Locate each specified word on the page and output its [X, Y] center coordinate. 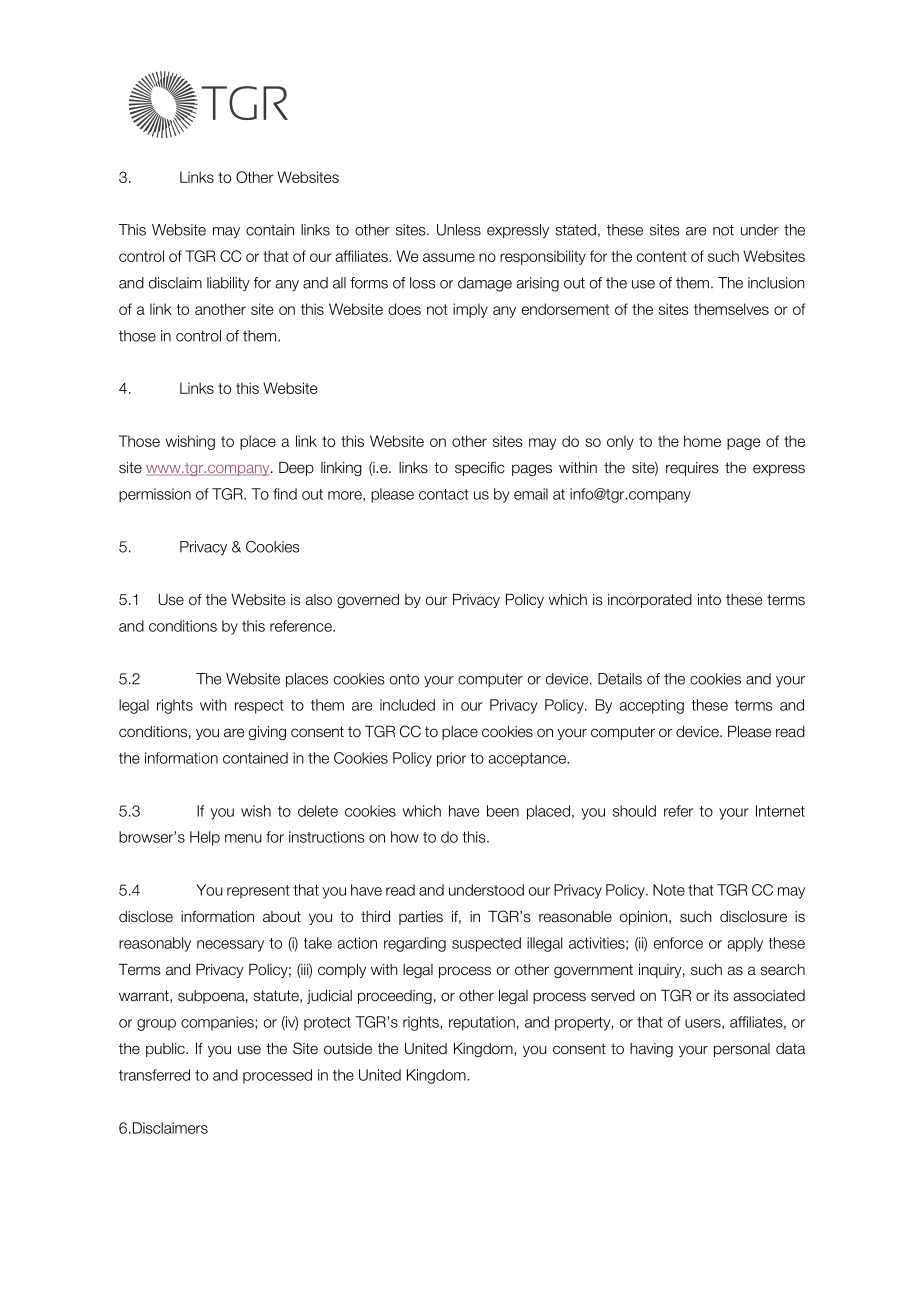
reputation [482, 1023]
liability [228, 284]
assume [449, 257]
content [662, 256]
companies [218, 1023]
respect [259, 707]
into [709, 599]
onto [404, 679]
